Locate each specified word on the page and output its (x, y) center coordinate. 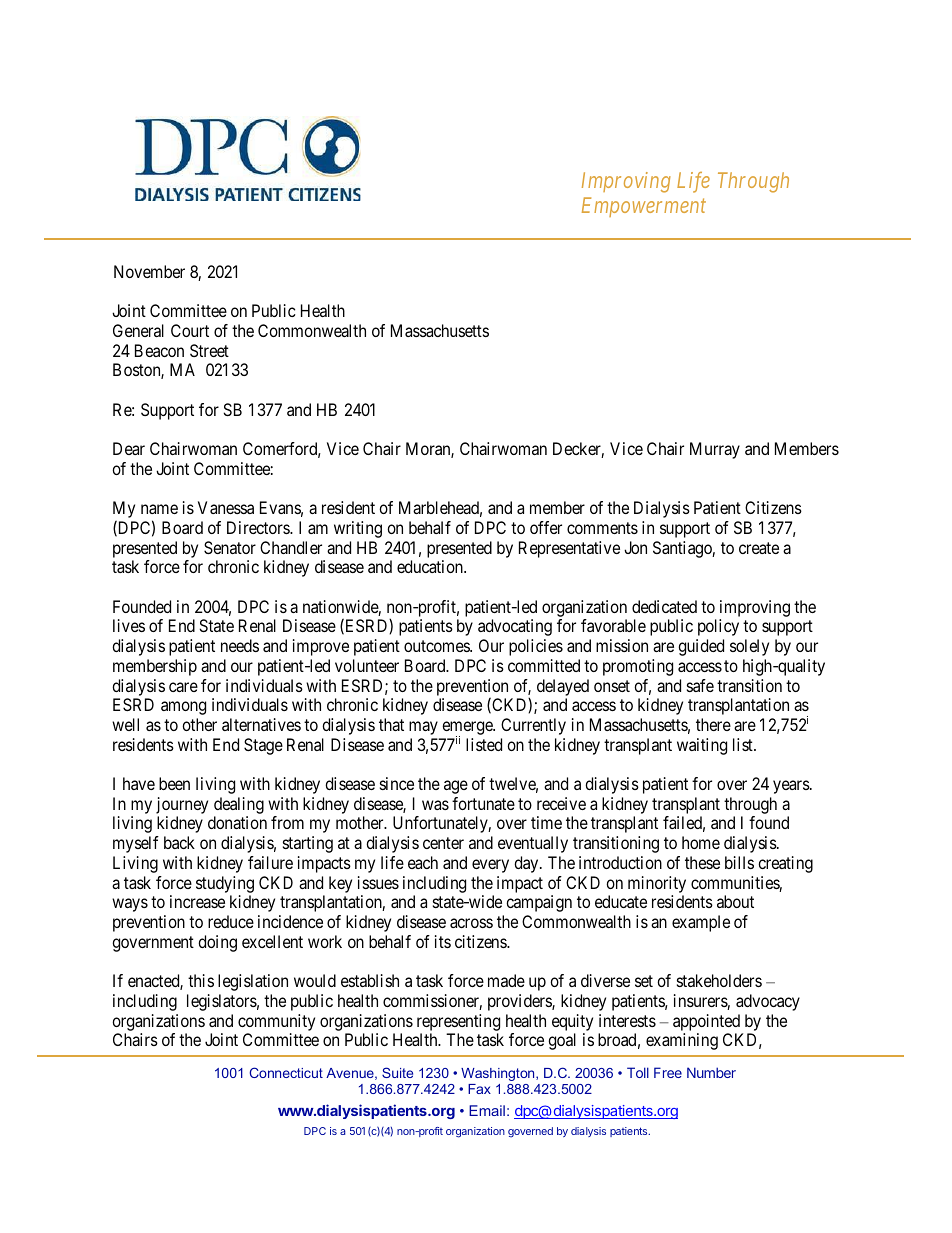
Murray (715, 450)
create (759, 548)
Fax (479, 1089)
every (490, 866)
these (702, 862)
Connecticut (286, 1072)
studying (225, 884)
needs (240, 645)
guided (701, 647)
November (149, 271)
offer (546, 527)
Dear (129, 448)
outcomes (437, 646)
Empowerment (644, 207)
